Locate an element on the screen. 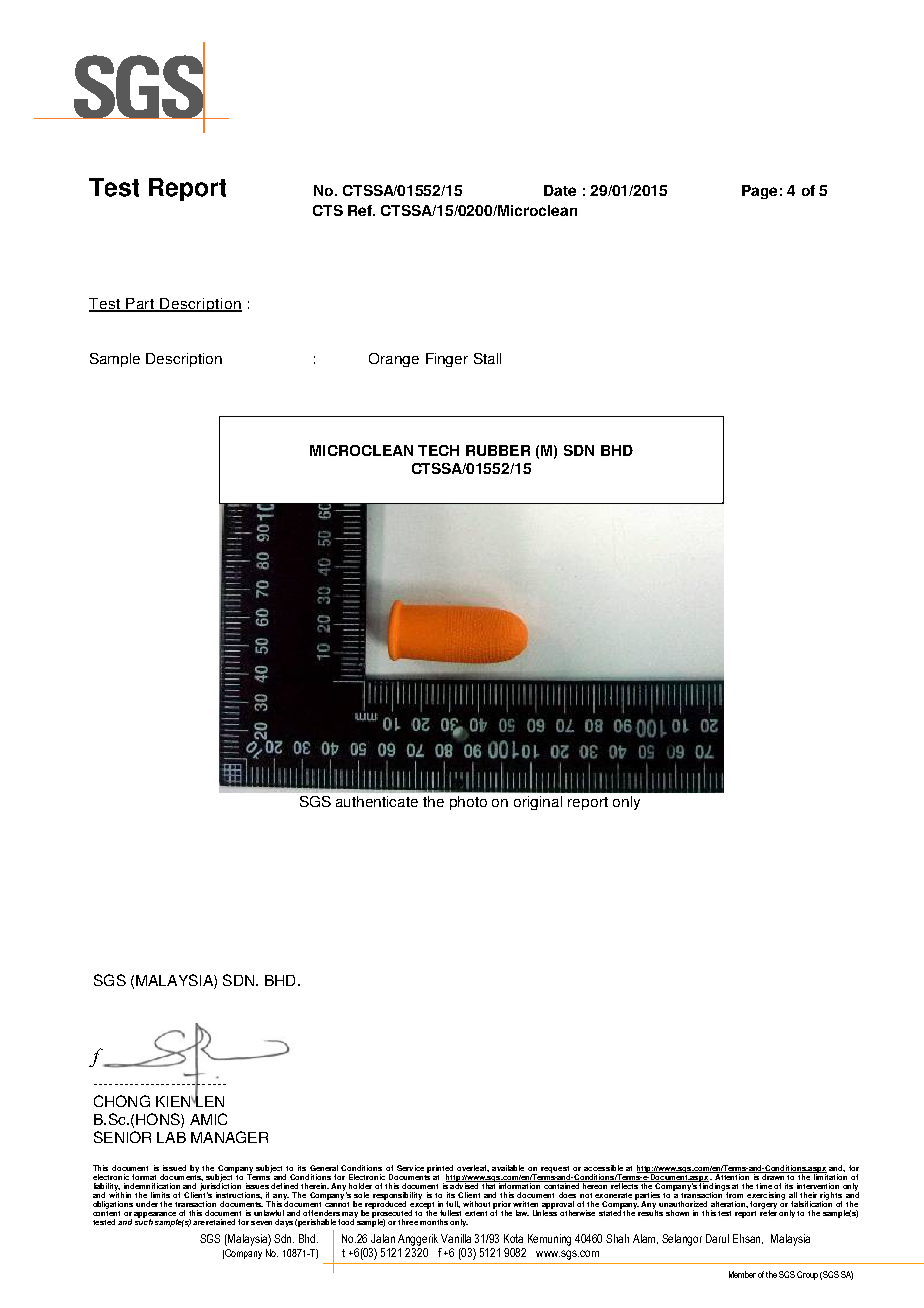 The height and width of the screenshot is (1308, 924). TECH is located at coordinates (438, 450).
